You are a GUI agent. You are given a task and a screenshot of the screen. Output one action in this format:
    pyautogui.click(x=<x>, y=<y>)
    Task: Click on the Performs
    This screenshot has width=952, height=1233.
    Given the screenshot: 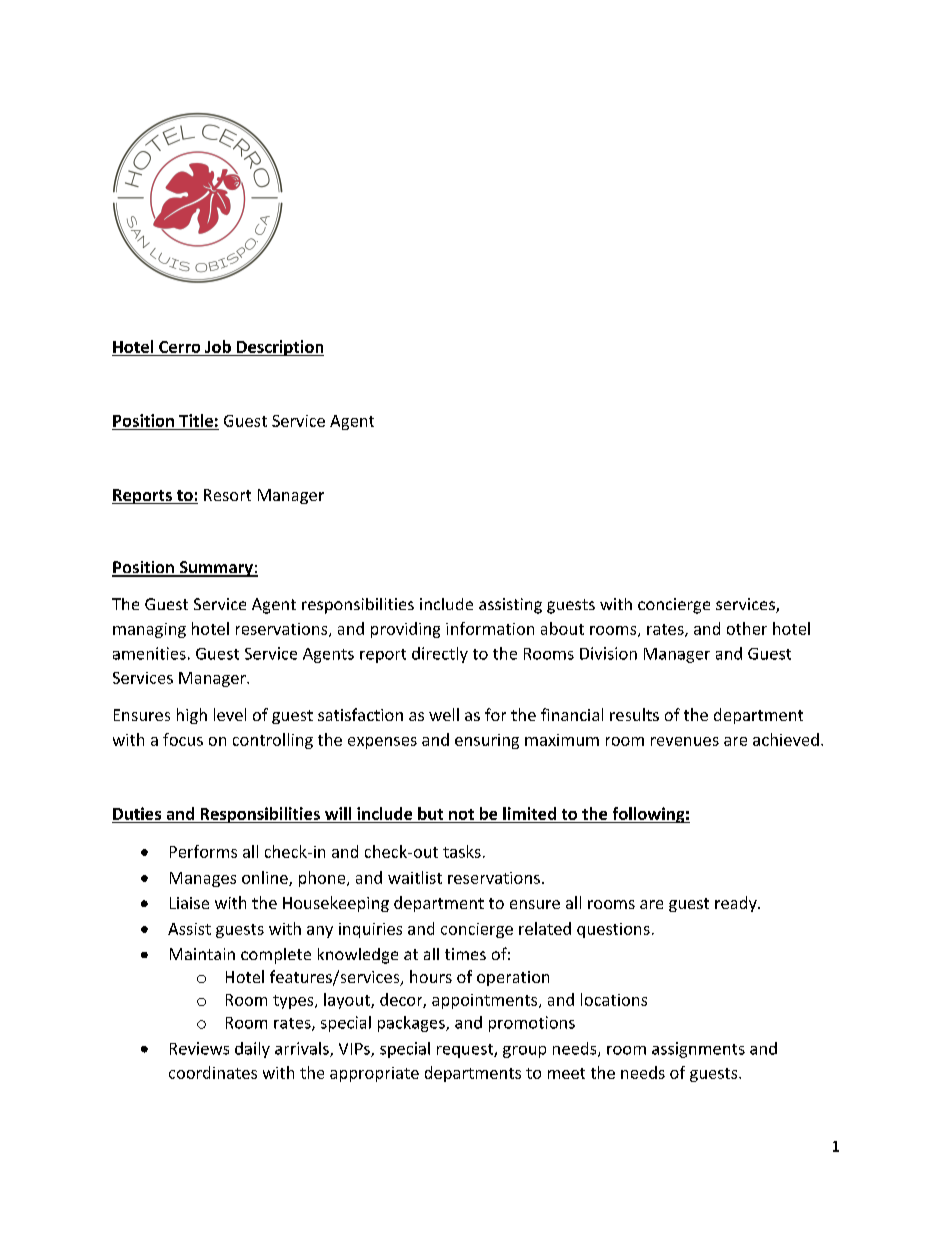 What is the action you would take?
    pyautogui.click(x=203, y=851)
